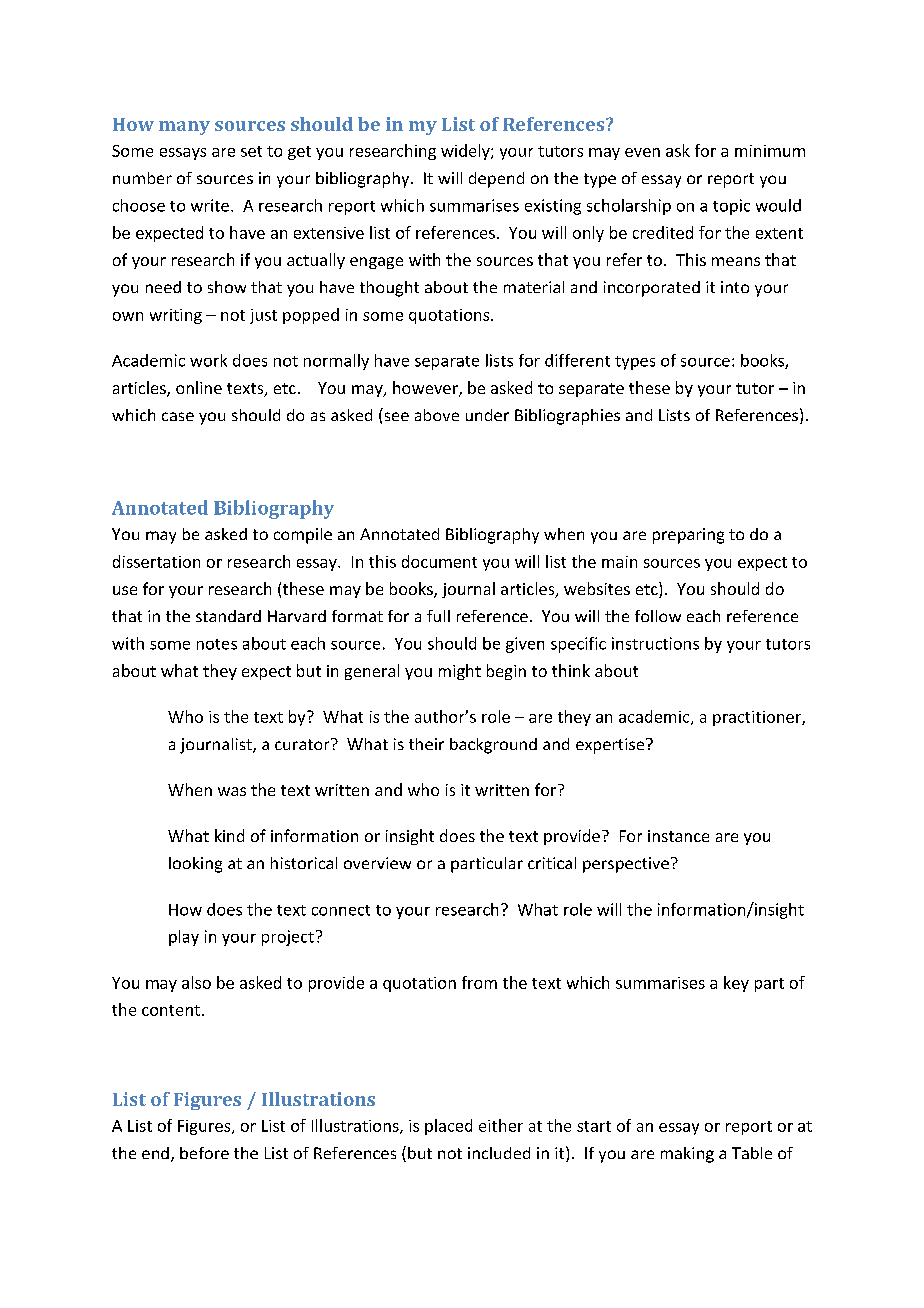  Describe the element at coordinates (466, 152) in the image. I see `widely` at that location.
